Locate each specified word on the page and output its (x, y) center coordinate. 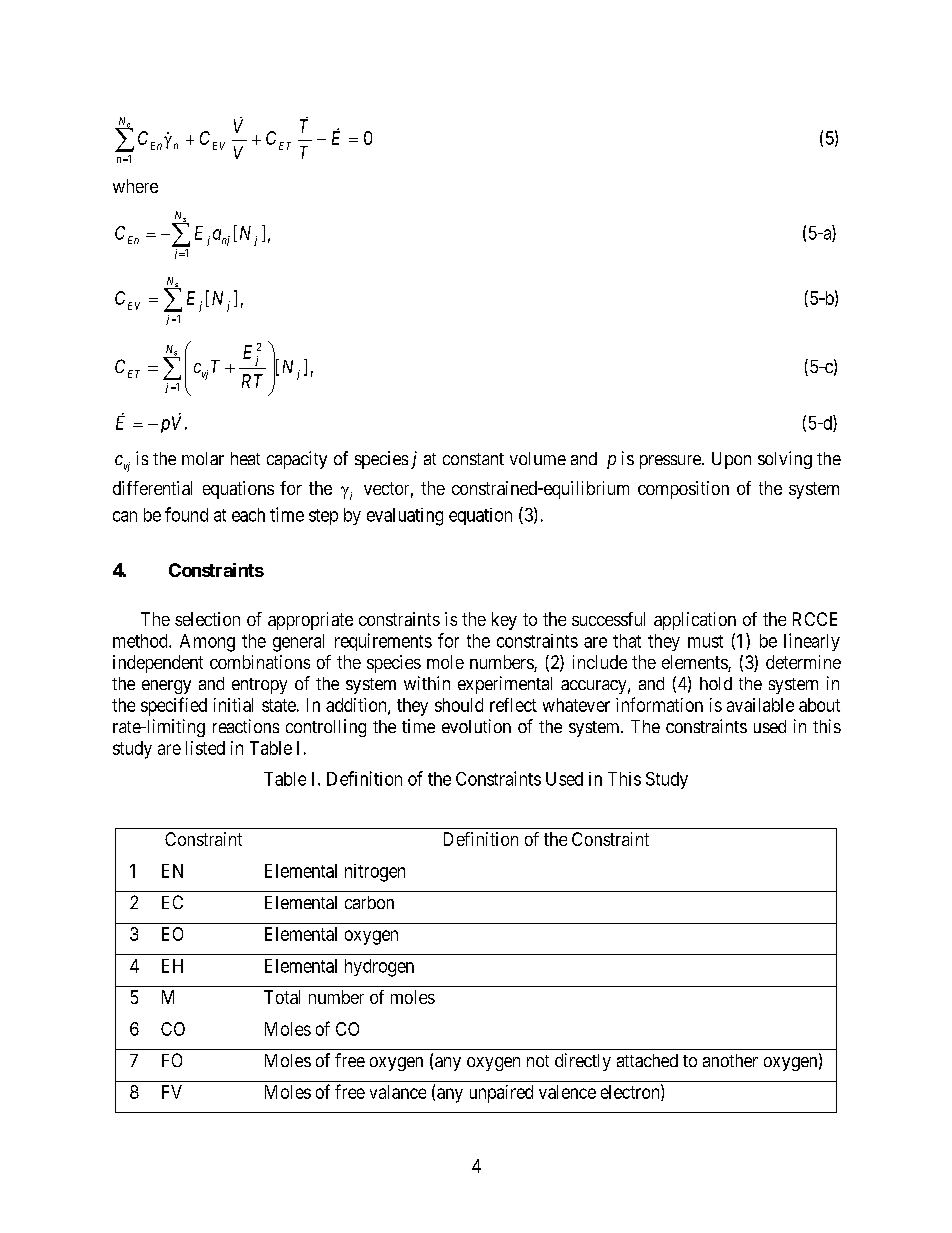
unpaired (501, 1094)
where (135, 186)
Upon (731, 460)
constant (473, 459)
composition (683, 490)
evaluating (405, 517)
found (186, 514)
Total (282, 997)
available (760, 705)
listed (205, 748)
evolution (476, 726)
